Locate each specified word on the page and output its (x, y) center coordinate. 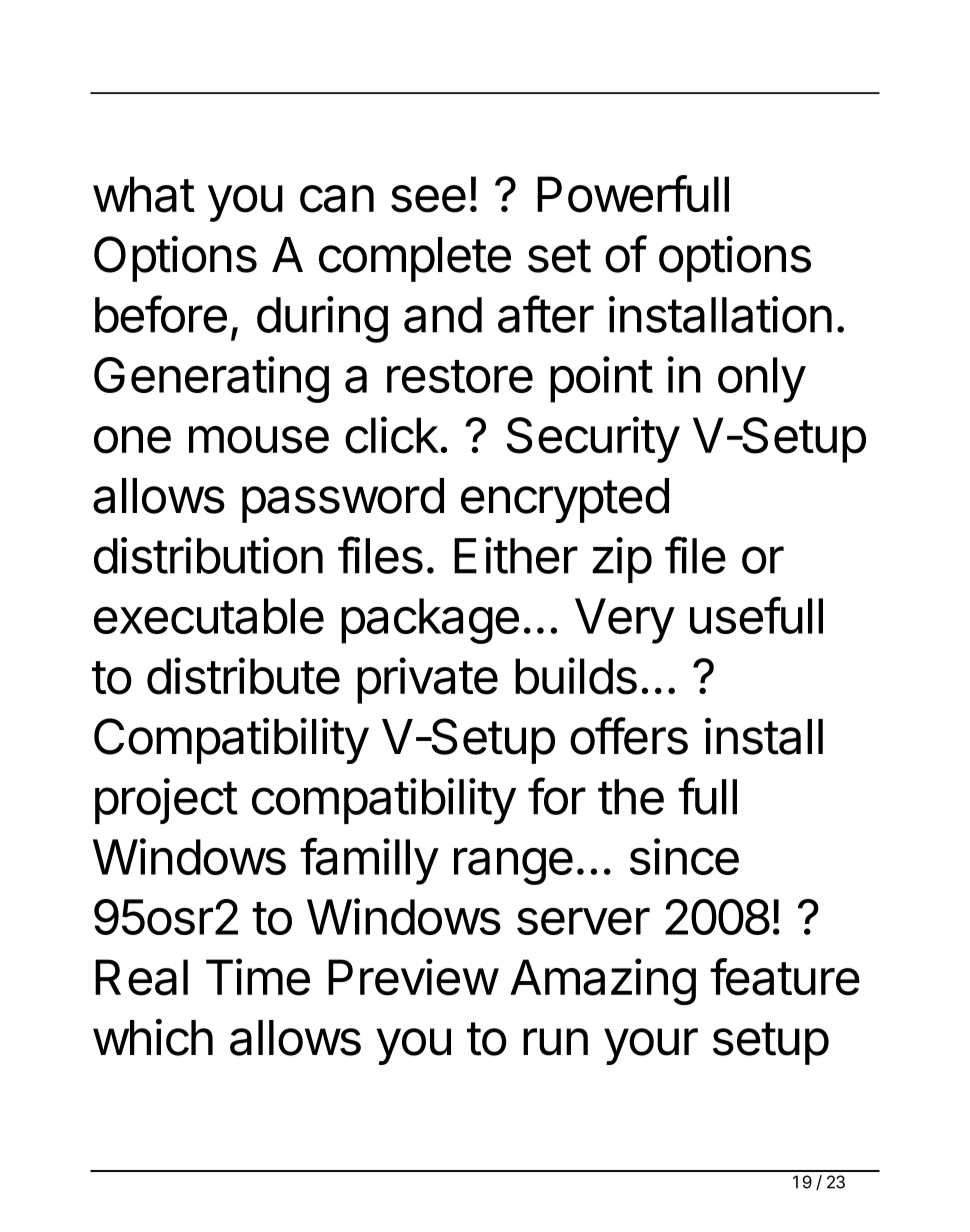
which (153, 1037)
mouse (259, 440)
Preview (413, 977)
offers (629, 736)
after (546, 314)
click (392, 435)
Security (593, 439)
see (428, 199)
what (144, 194)
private (427, 680)
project (166, 801)
